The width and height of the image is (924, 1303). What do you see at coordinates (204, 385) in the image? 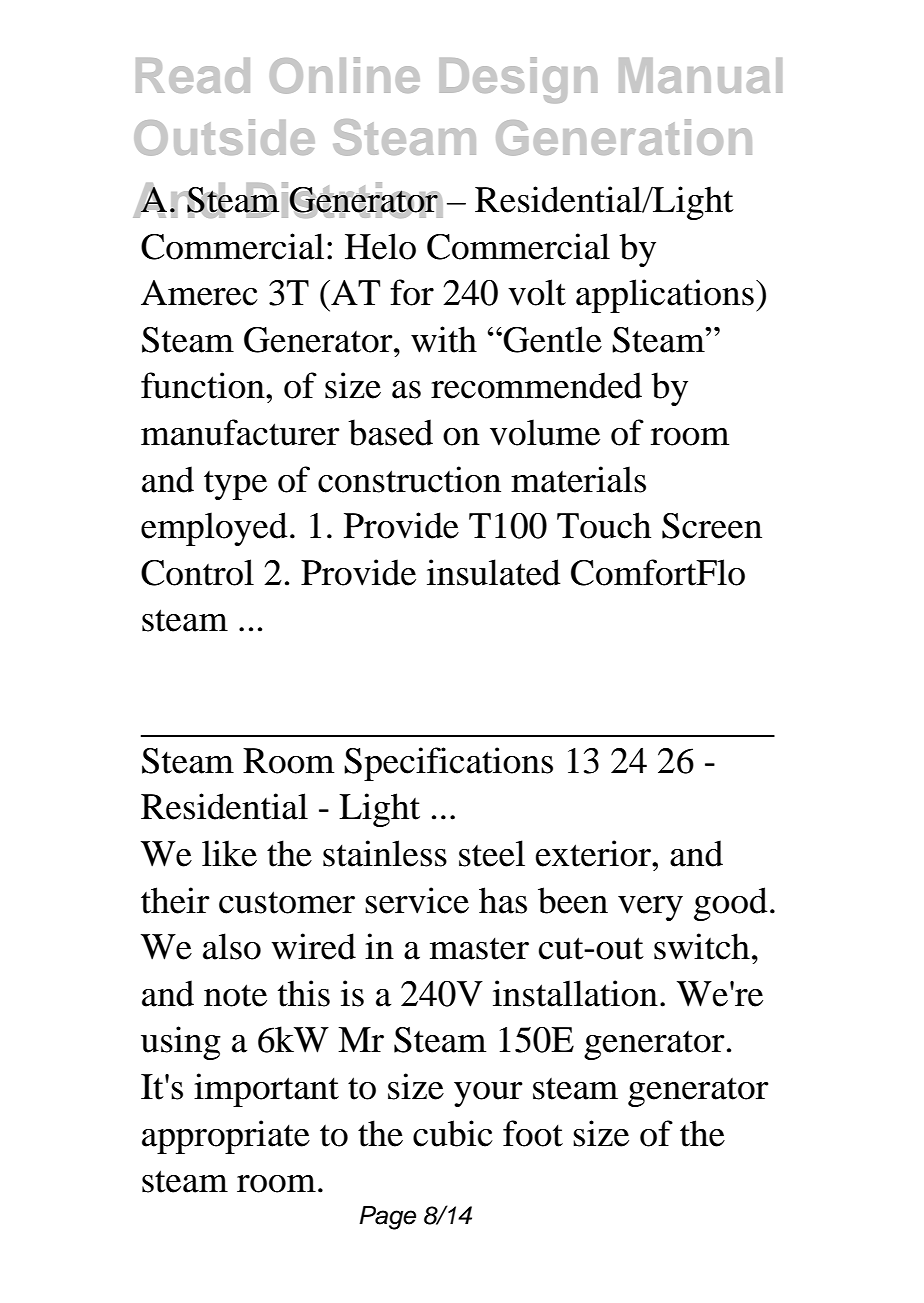
I see `function` at bounding box center [204, 385].
